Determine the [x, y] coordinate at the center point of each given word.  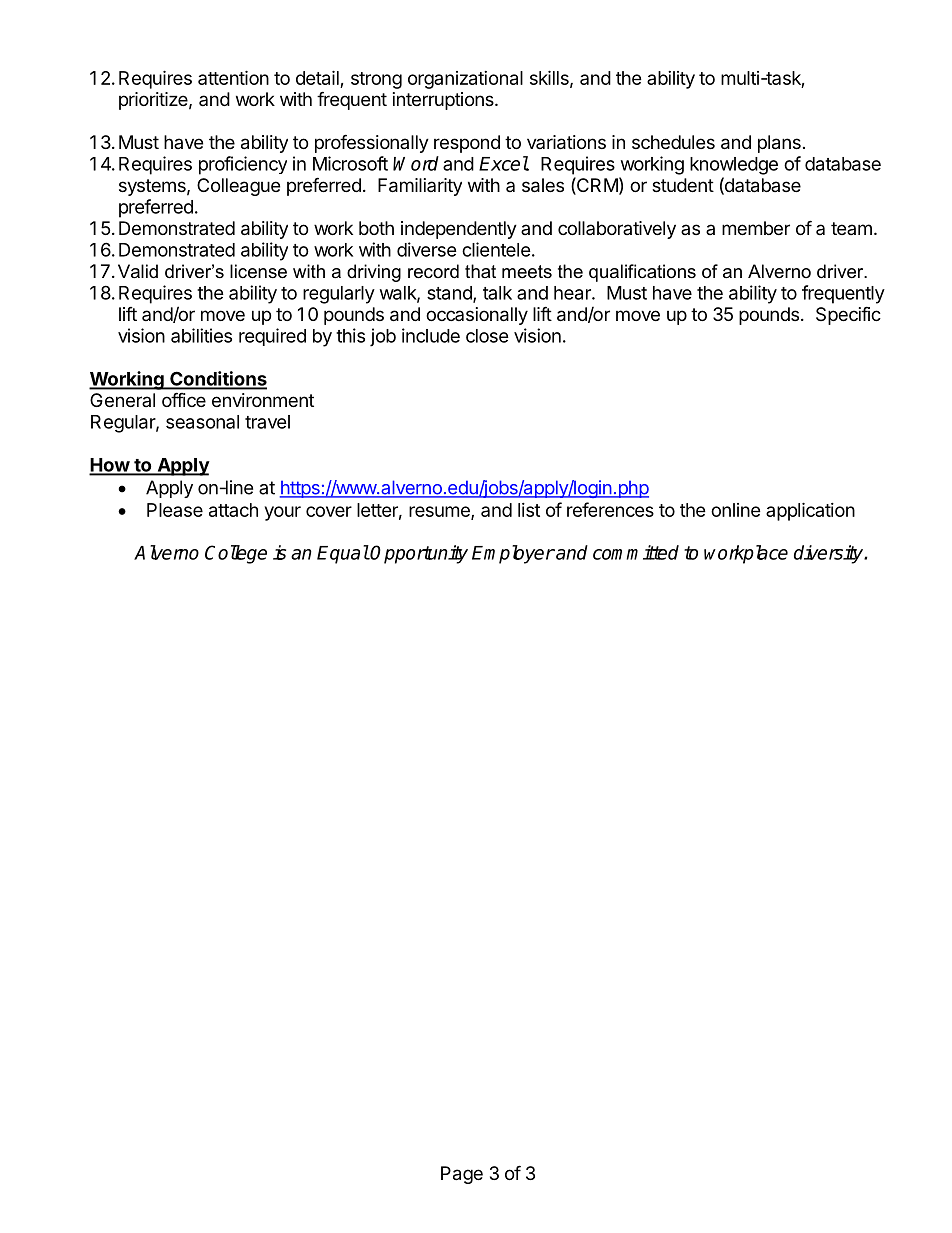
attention [233, 77]
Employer [513, 554]
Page [462, 1175]
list [529, 510]
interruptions [444, 101]
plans [779, 144]
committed [636, 552]
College [236, 554]
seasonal [202, 422]
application [810, 511]
